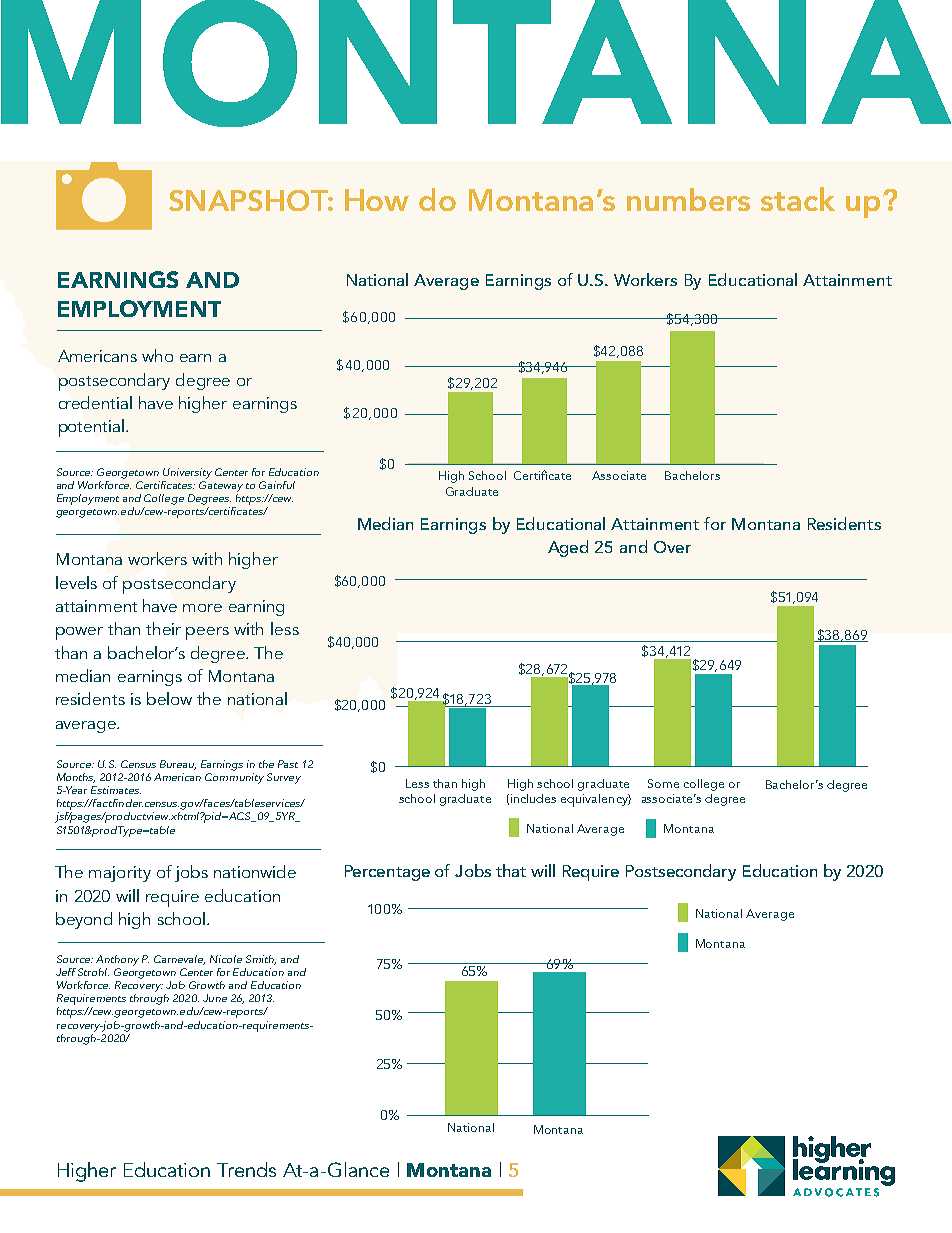  What do you see at coordinates (511, 870) in the page?
I see `that` at bounding box center [511, 870].
